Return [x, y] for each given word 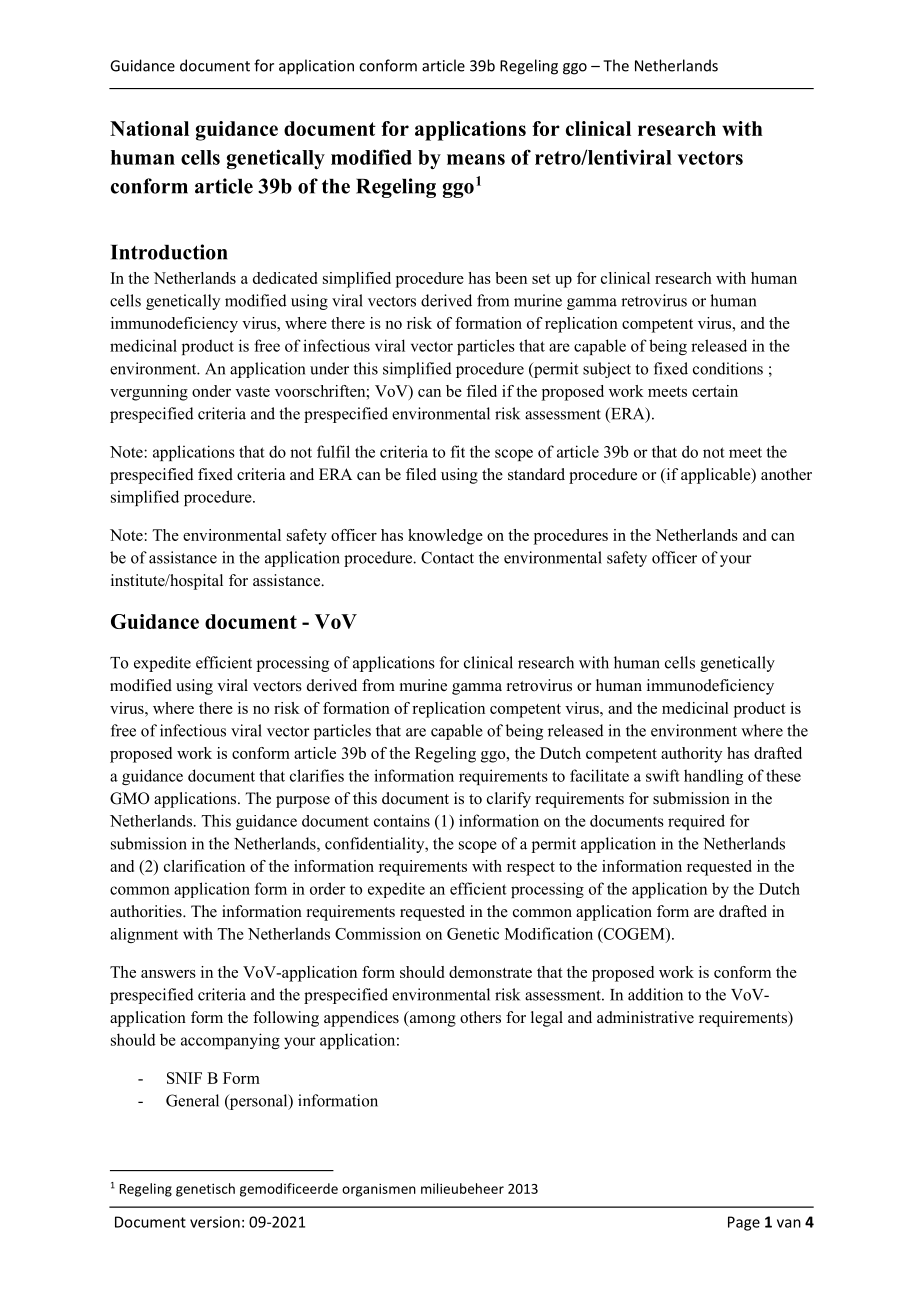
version [215, 1222]
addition [655, 994]
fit [458, 451]
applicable [717, 476]
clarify [509, 800]
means [476, 159]
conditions [728, 368]
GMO [129, 798]
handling [713, 777]
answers [168, 974]
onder [211, 391]
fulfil [333, 451]
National [149, 128]
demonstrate [490, 972]
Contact [447, 557]
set [541, 279]
